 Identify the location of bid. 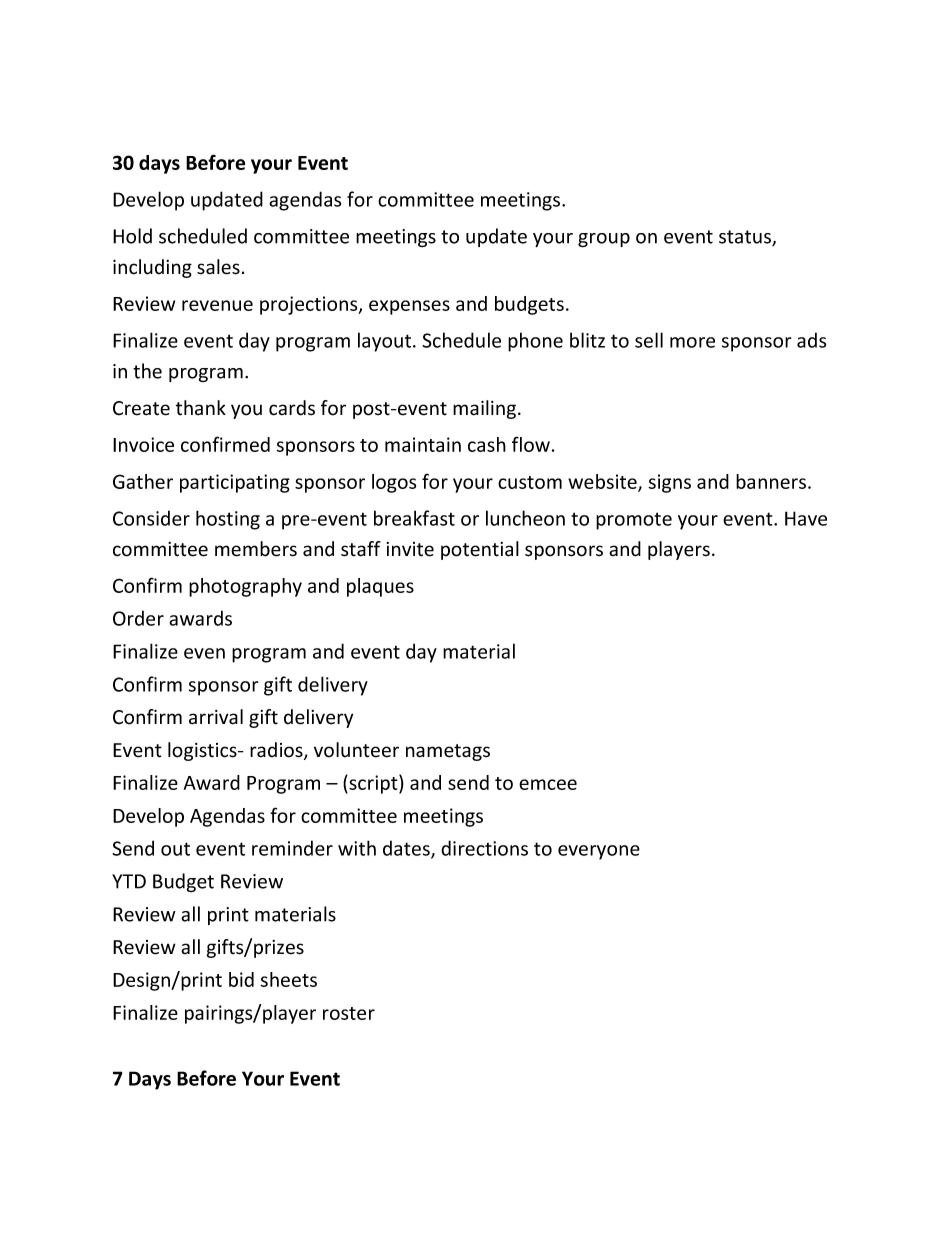
(241, 979).
